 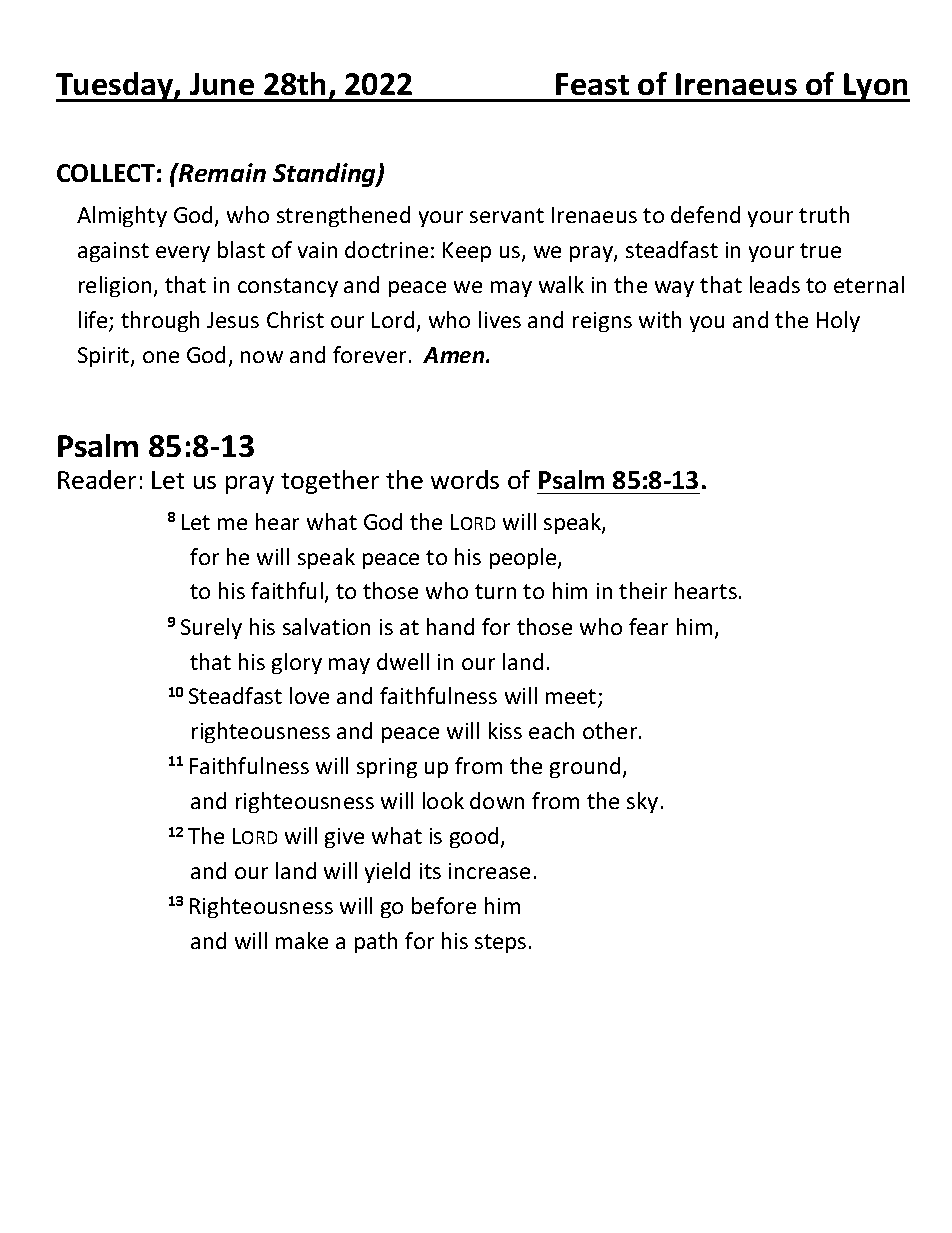 I want to click on Reader, so click(x=97, y=479).
